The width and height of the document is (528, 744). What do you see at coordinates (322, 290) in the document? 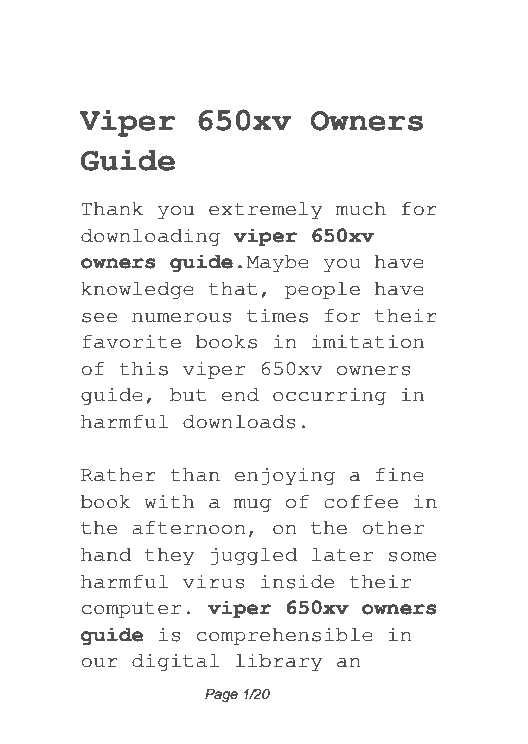
I see `people` at bounding box center [322, 290].
